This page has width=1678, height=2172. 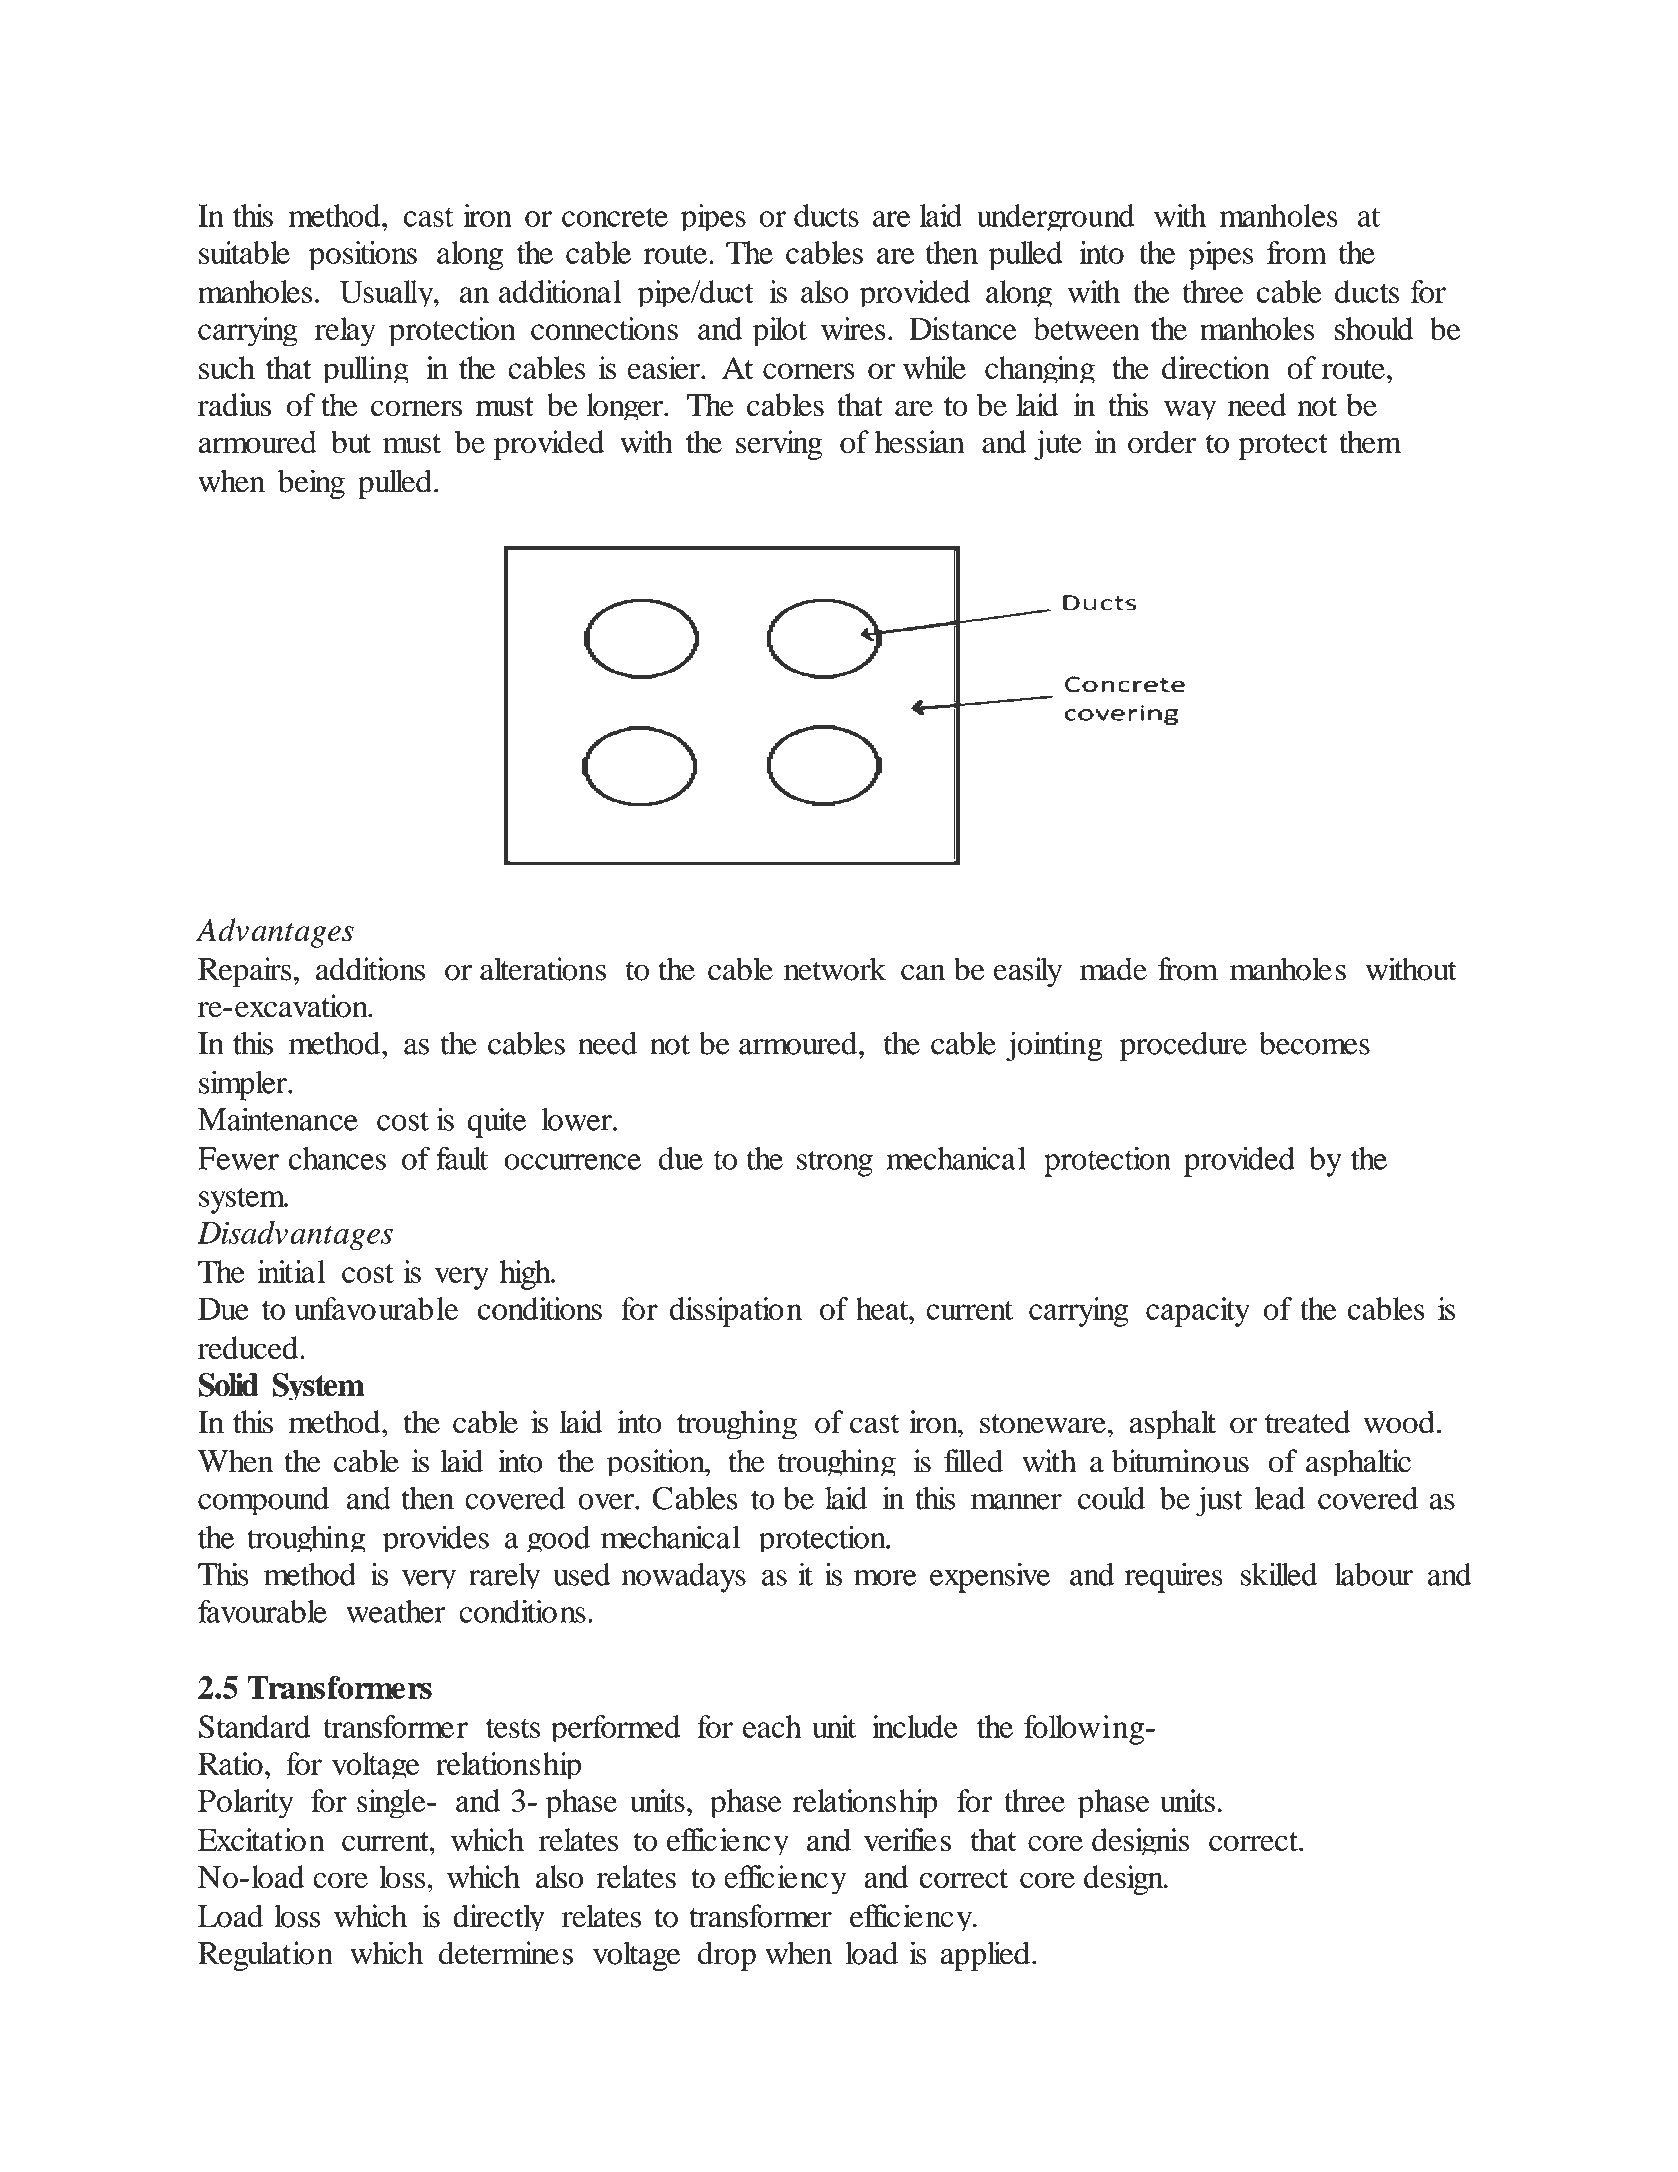 I want to click on drop, so click(x=727, y=1956).
